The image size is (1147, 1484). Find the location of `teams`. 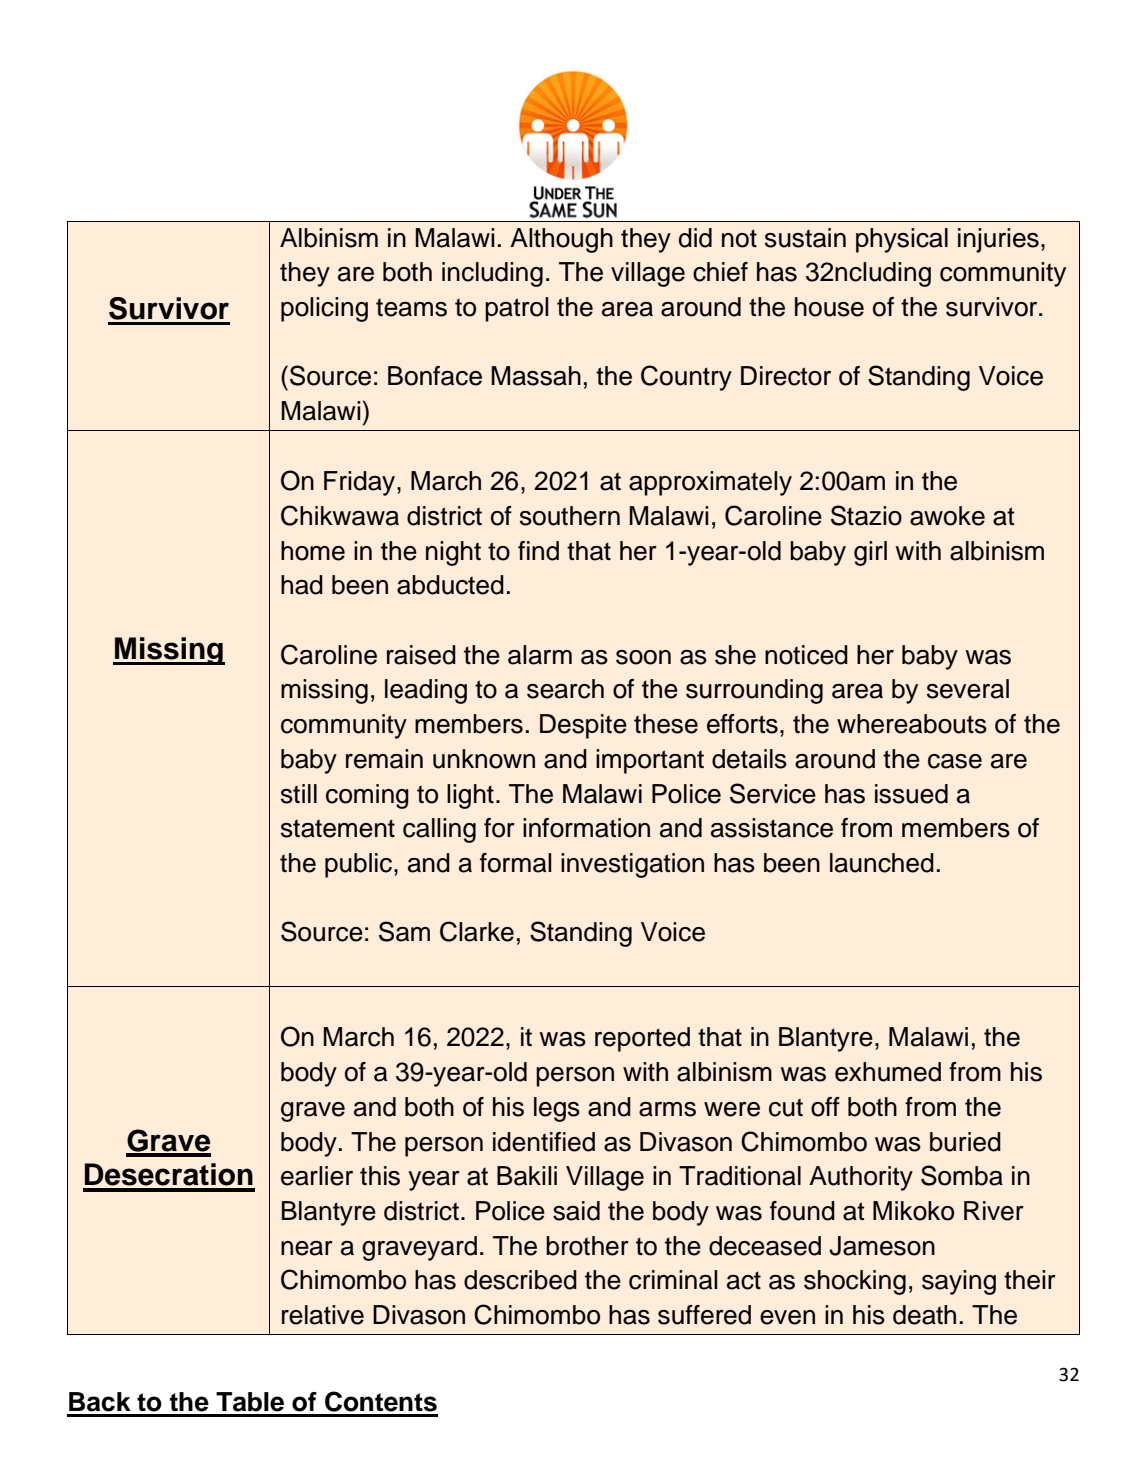

teams is located at coordinates (411, 307).
